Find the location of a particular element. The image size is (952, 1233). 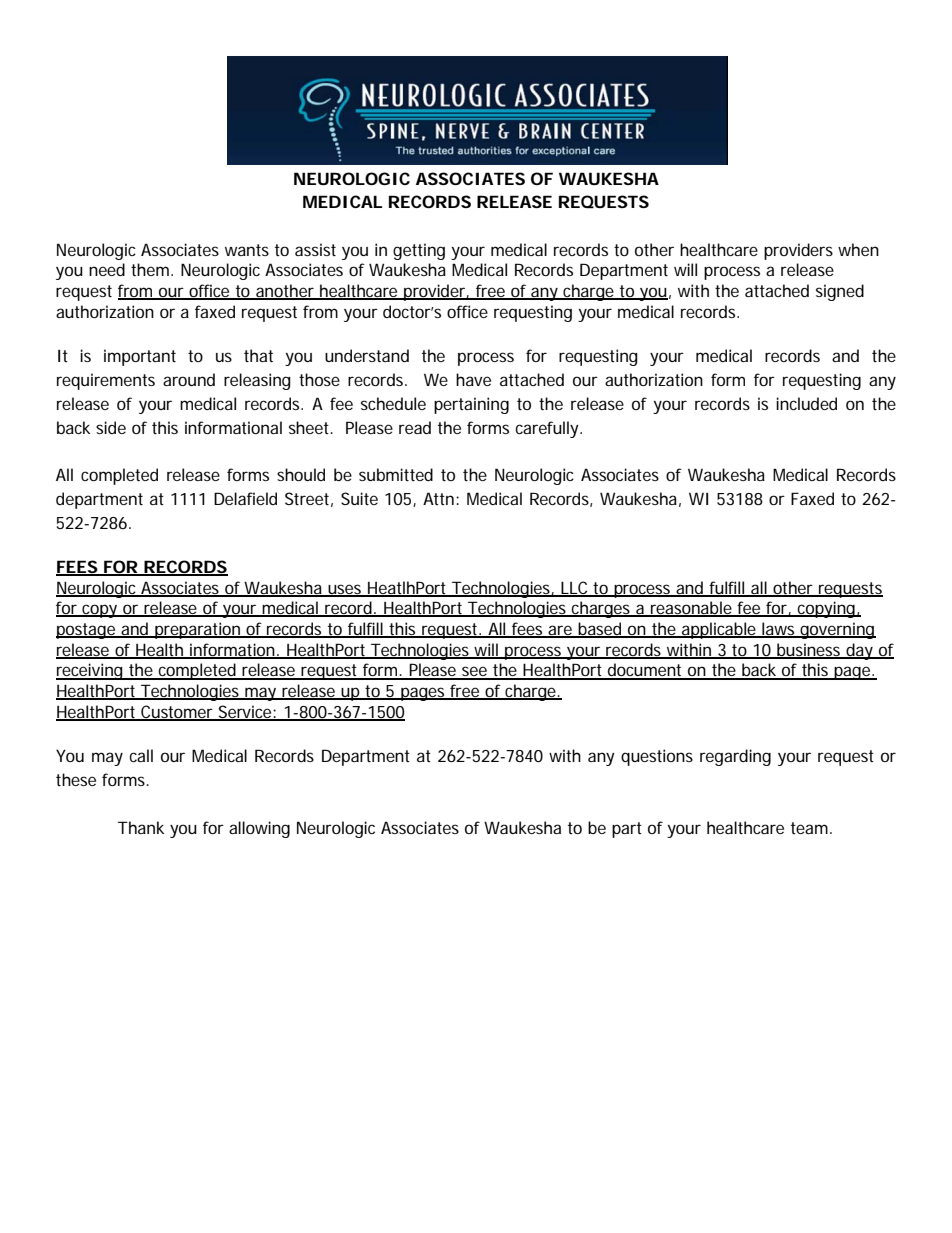

Thank is located at coordinates (141, 827).
